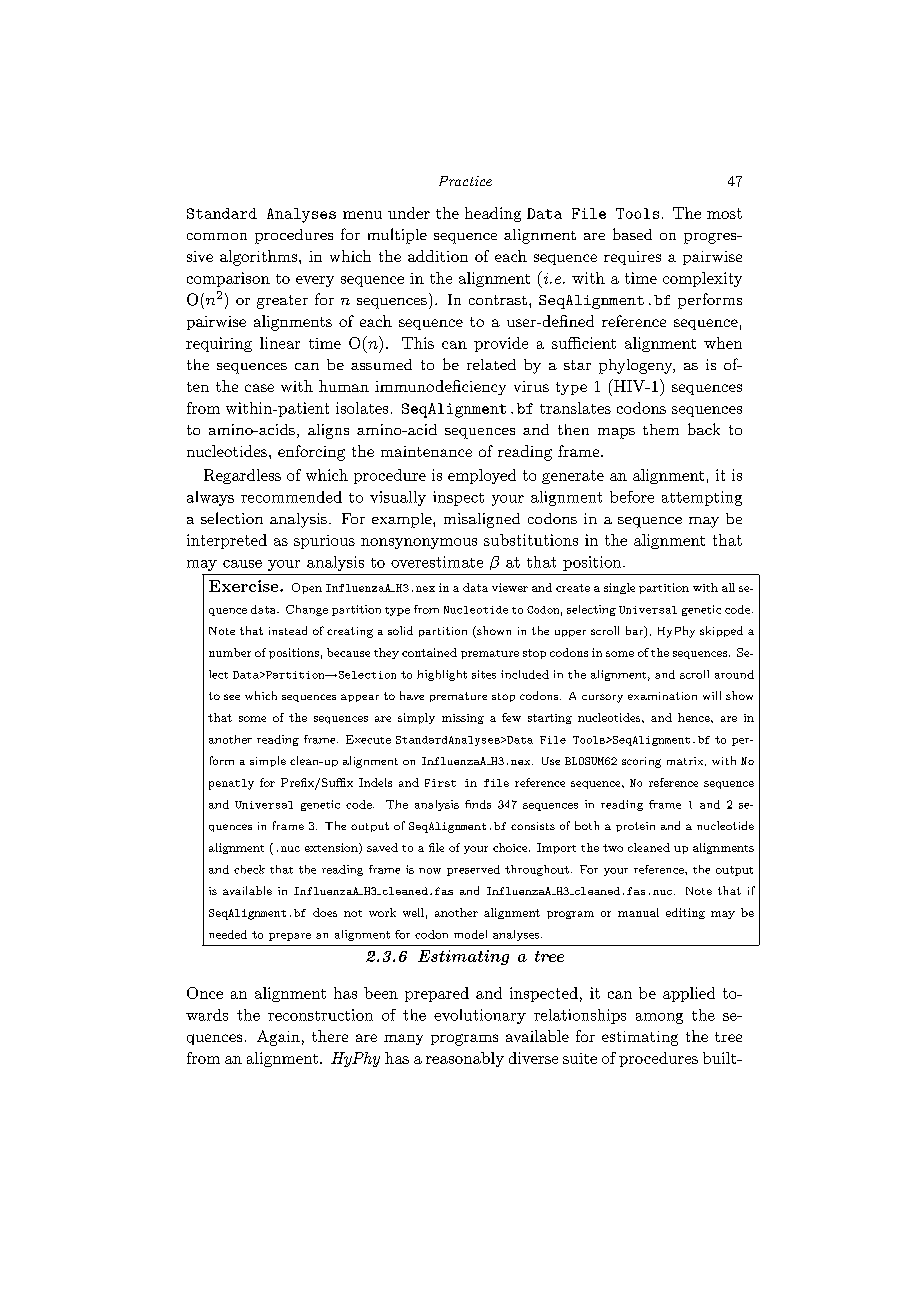 This screenshot has height=1308, width=924. What do you see at coordinates (320, 1015) in the screenshot?
I see `reconstruction` at bounding box center [320, 1015].
